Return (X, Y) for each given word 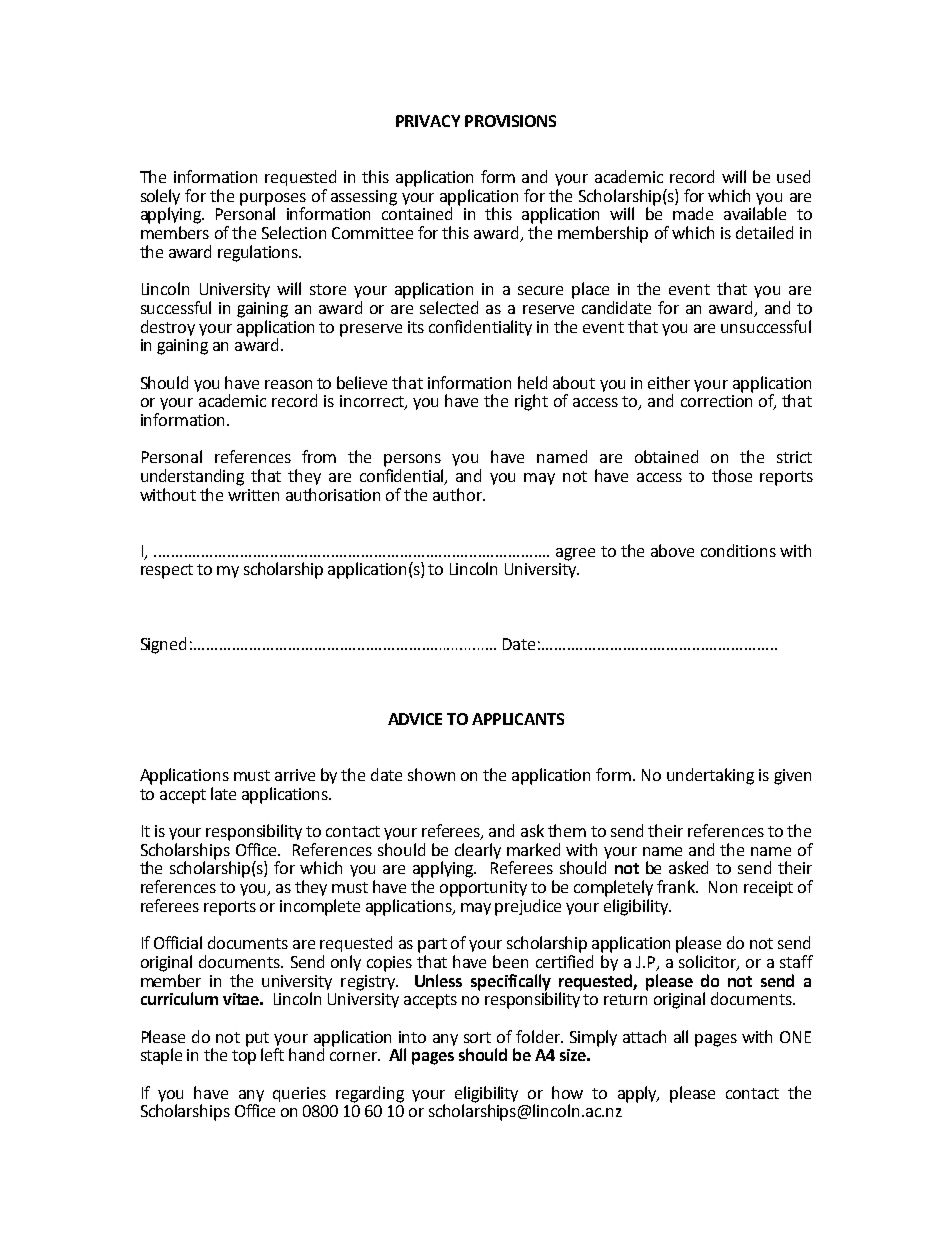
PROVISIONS (510, 121)
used (793, 176)
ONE (795, 1037)
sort (477, 1037)
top (244, 1057)
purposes (273, 200)
